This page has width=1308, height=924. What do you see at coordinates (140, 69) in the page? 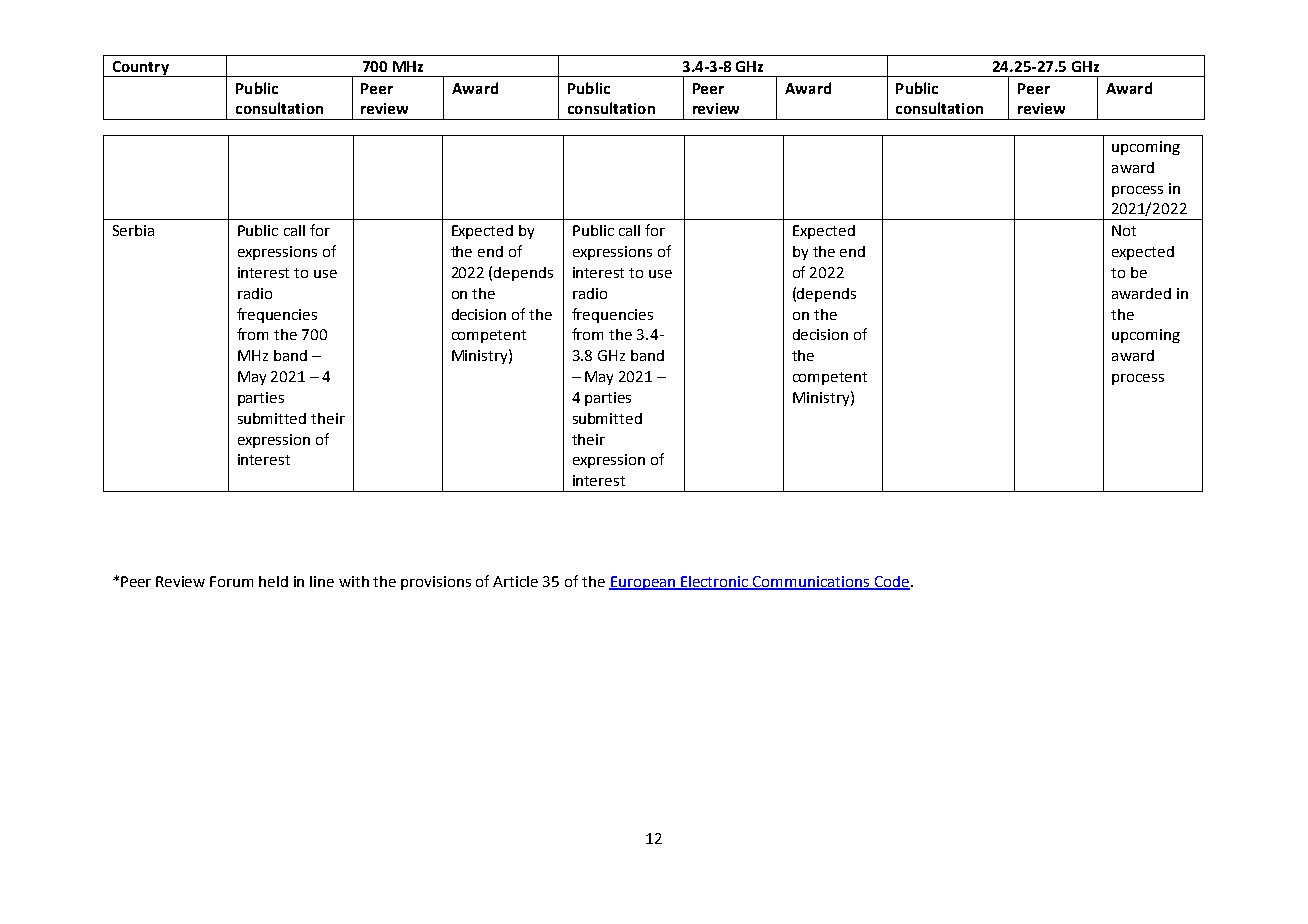
I see `Country` at bounding box center [140, 69].
